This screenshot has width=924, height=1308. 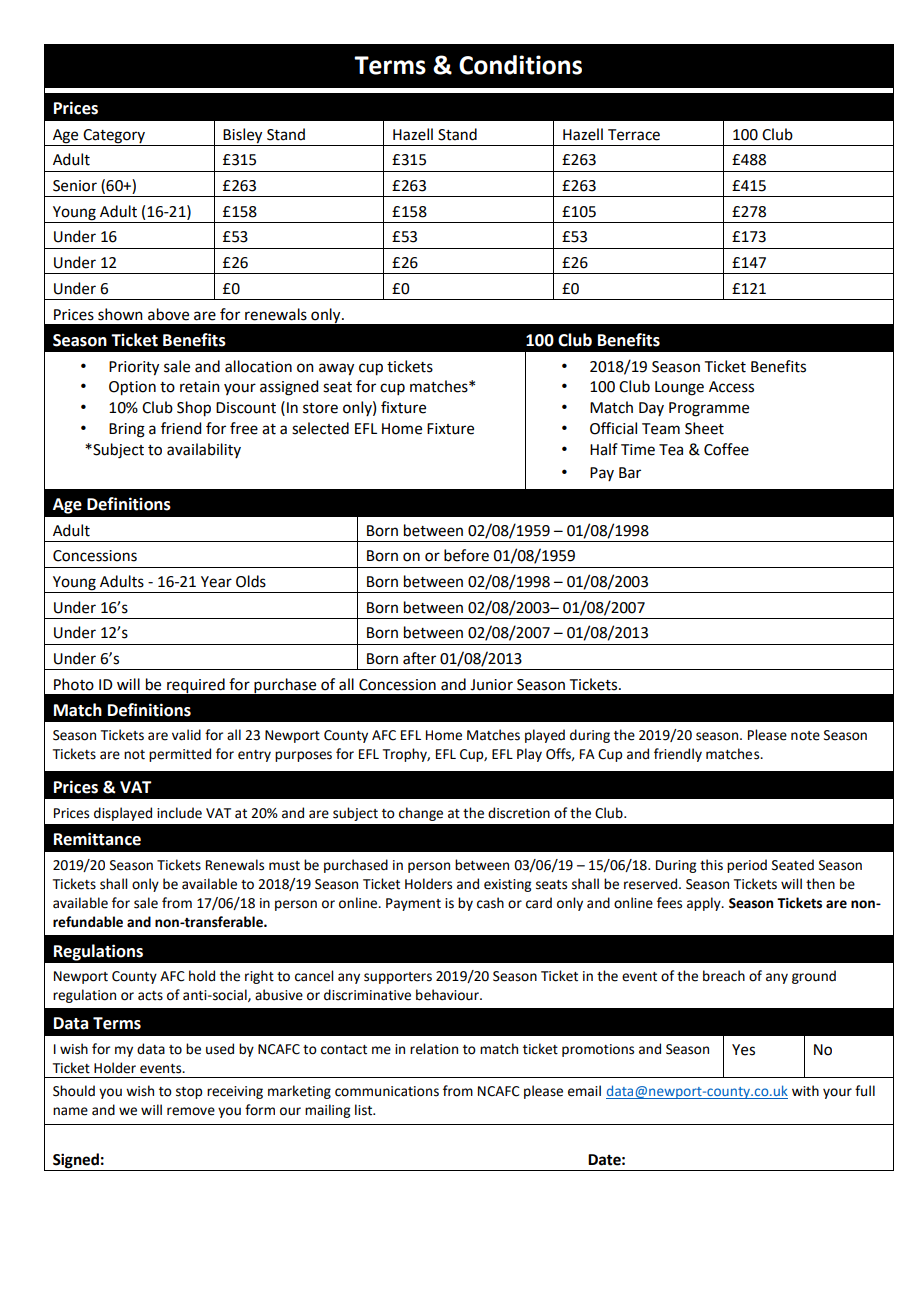 I want to click on stop, so click(x=189, y=1093).
